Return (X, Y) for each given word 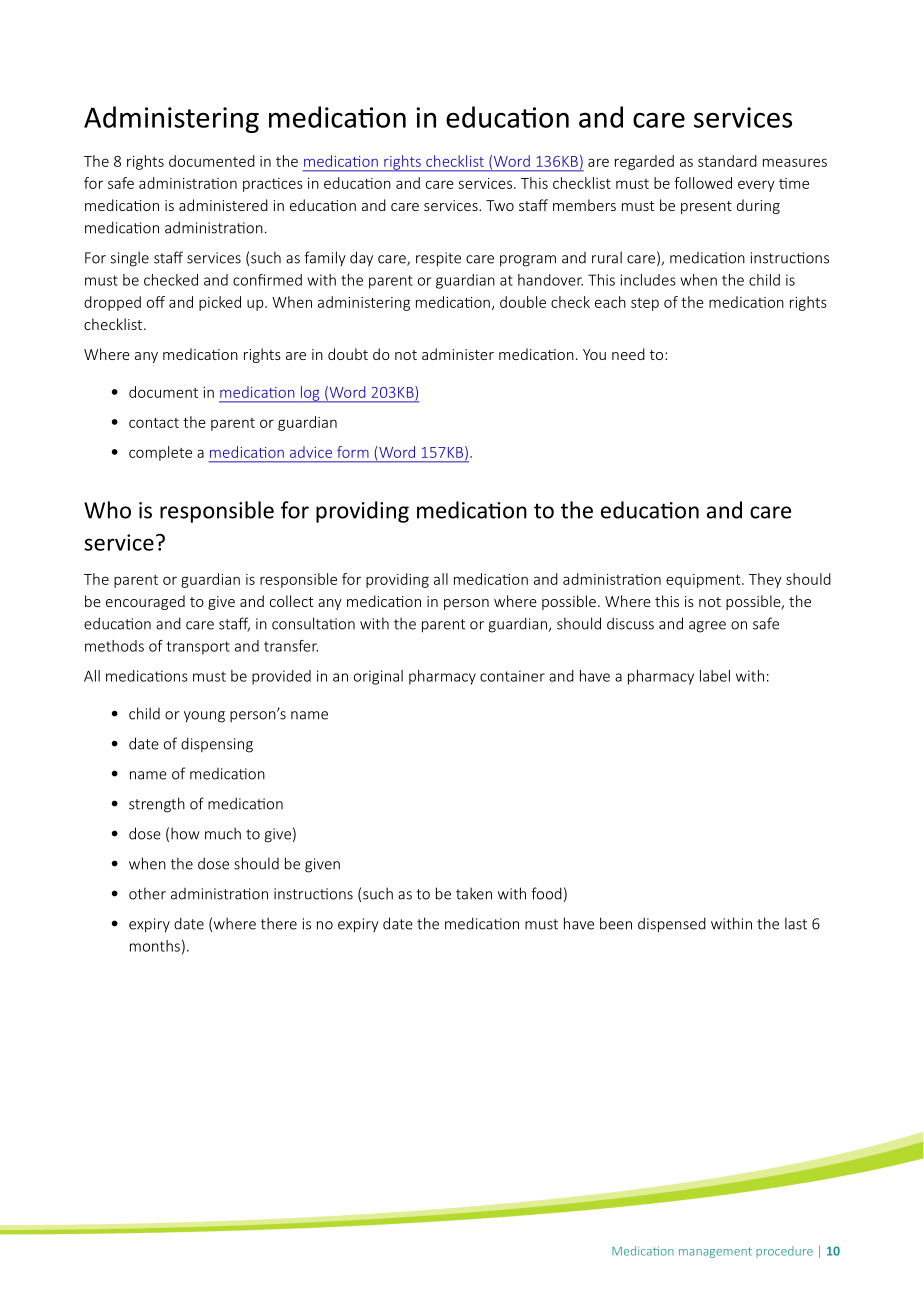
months (155, 946)
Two (500, 205)
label (715, 676)
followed (703, 183)
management (715, 1252)
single (129, 259)
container (512, 676)
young (204, 717)
